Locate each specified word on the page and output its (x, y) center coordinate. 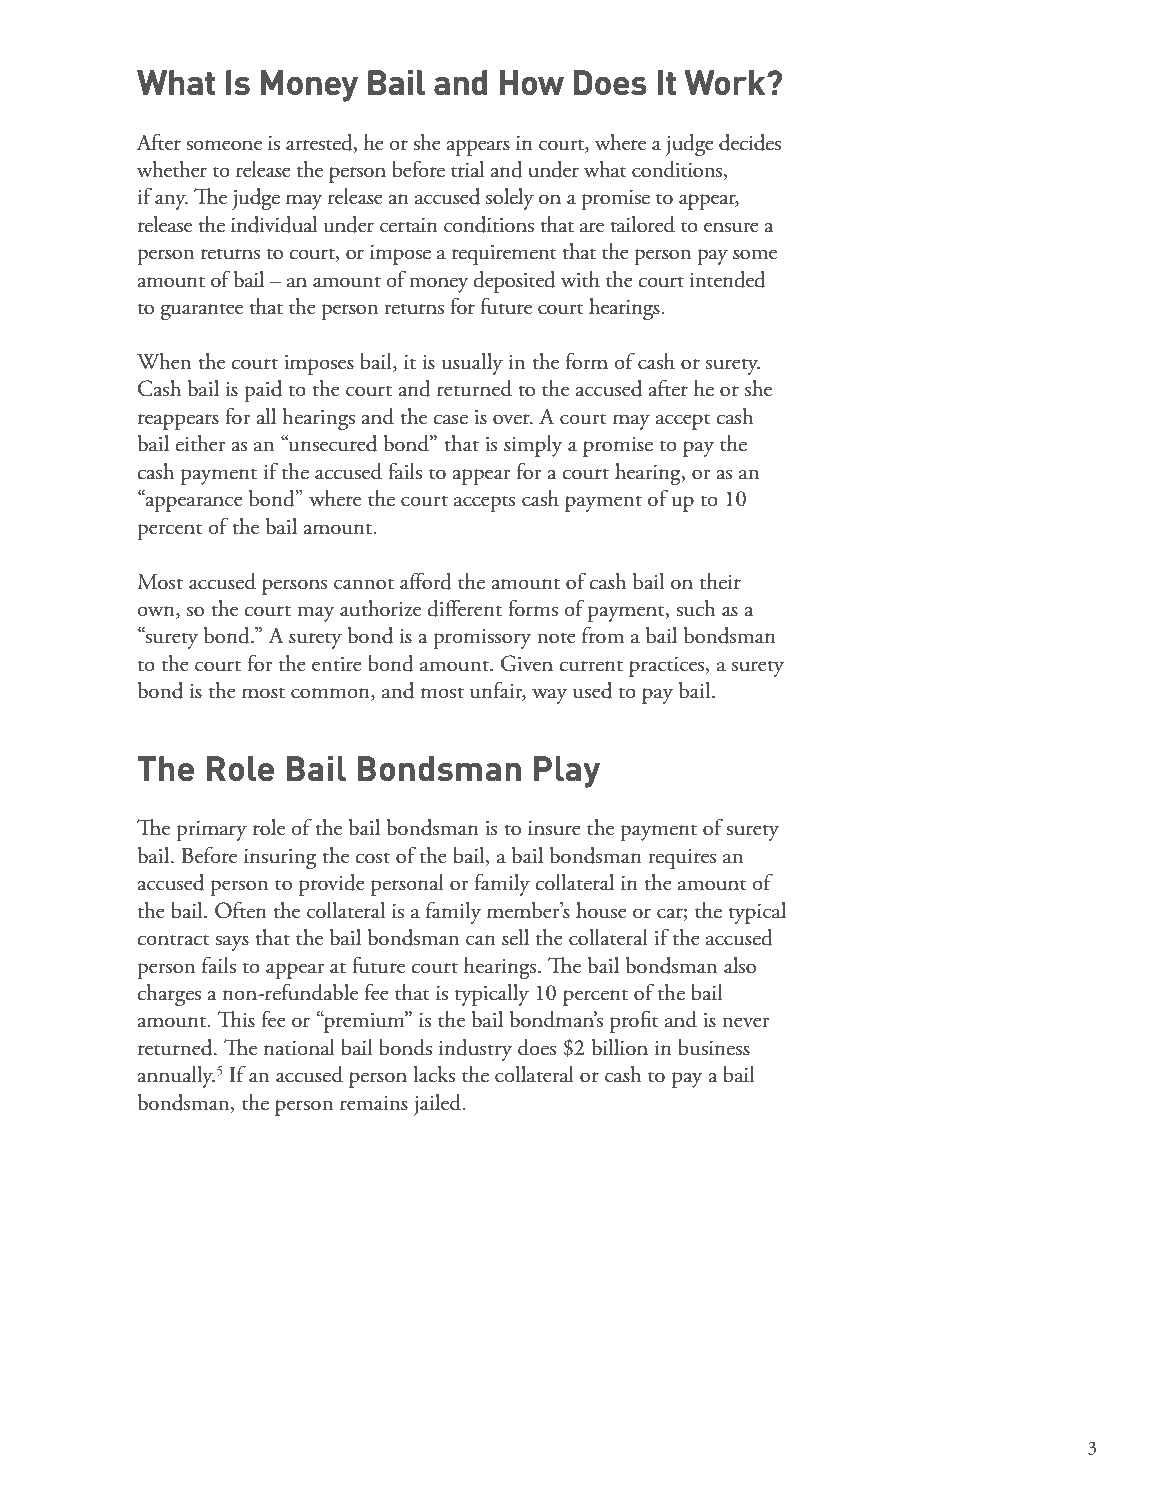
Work (726, 82)
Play (567, 772)
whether (172, 169)
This (236, 1019)
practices (668, 667)
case (450, 419)
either (200, 443)
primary (211, 831)
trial (467, 169)
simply (533, 446)
